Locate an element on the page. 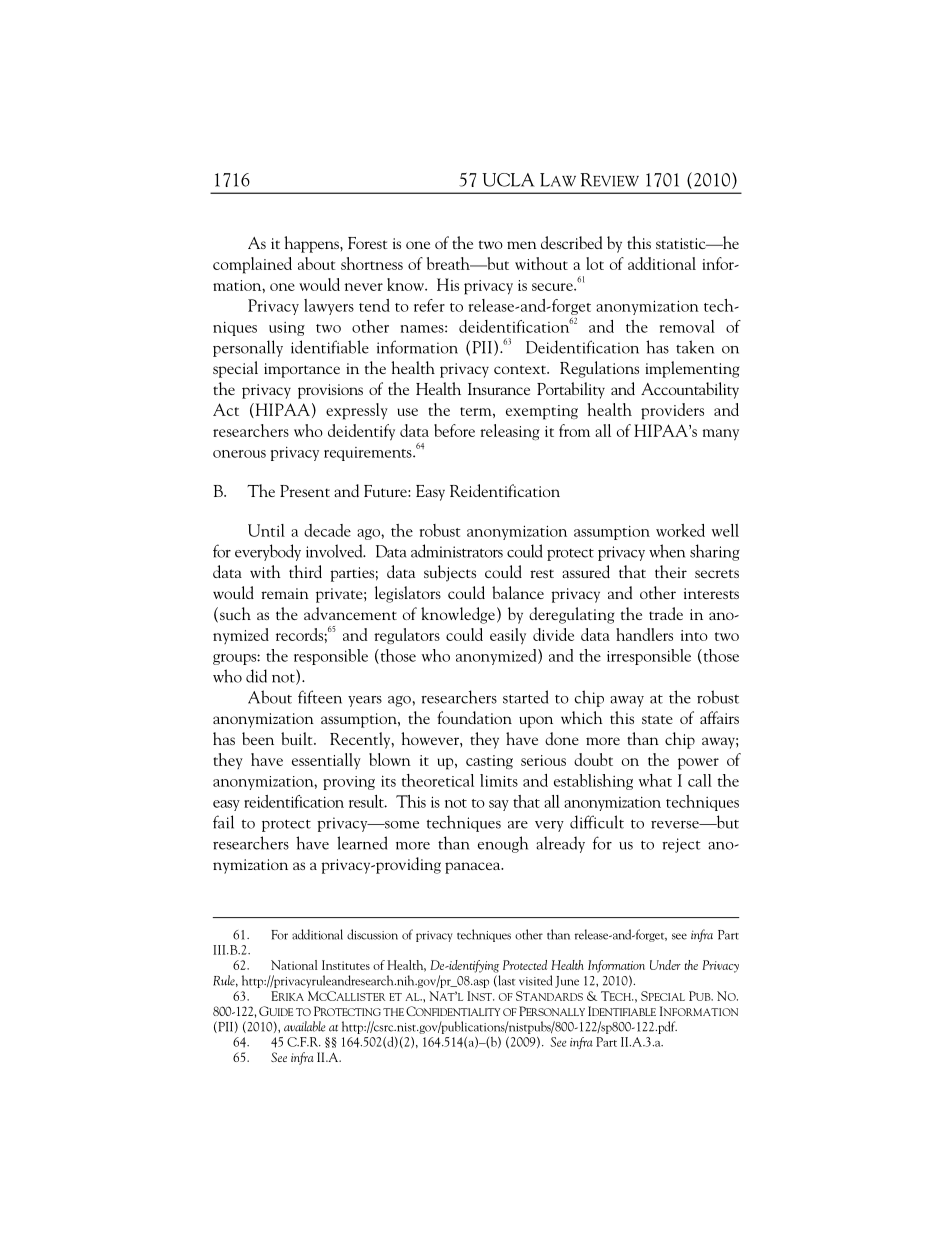 The height and width of the image is (1233, 952). before is located at coordinates (454, 430).
